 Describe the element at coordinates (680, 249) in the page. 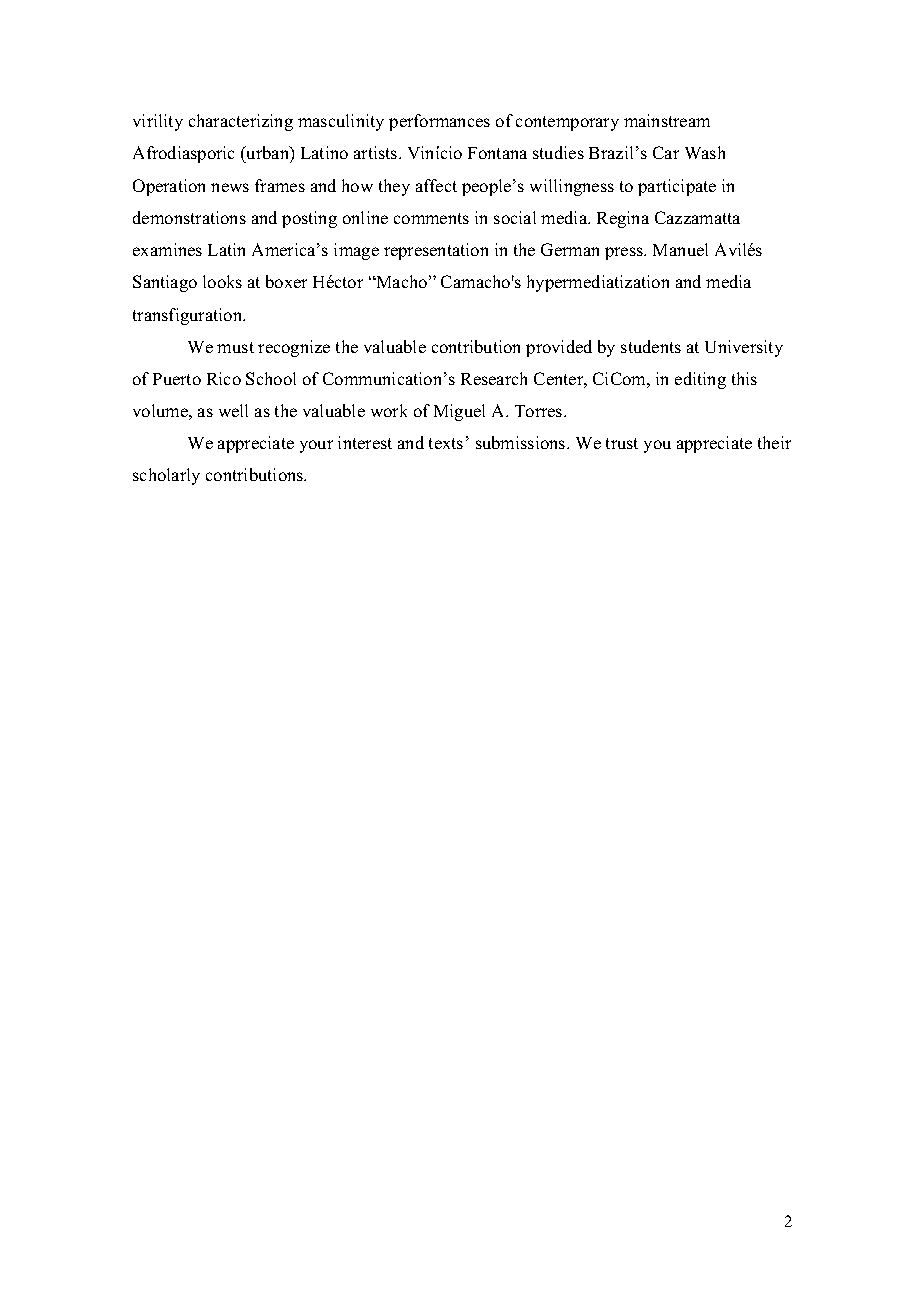

I see `Manuel` at that location.
